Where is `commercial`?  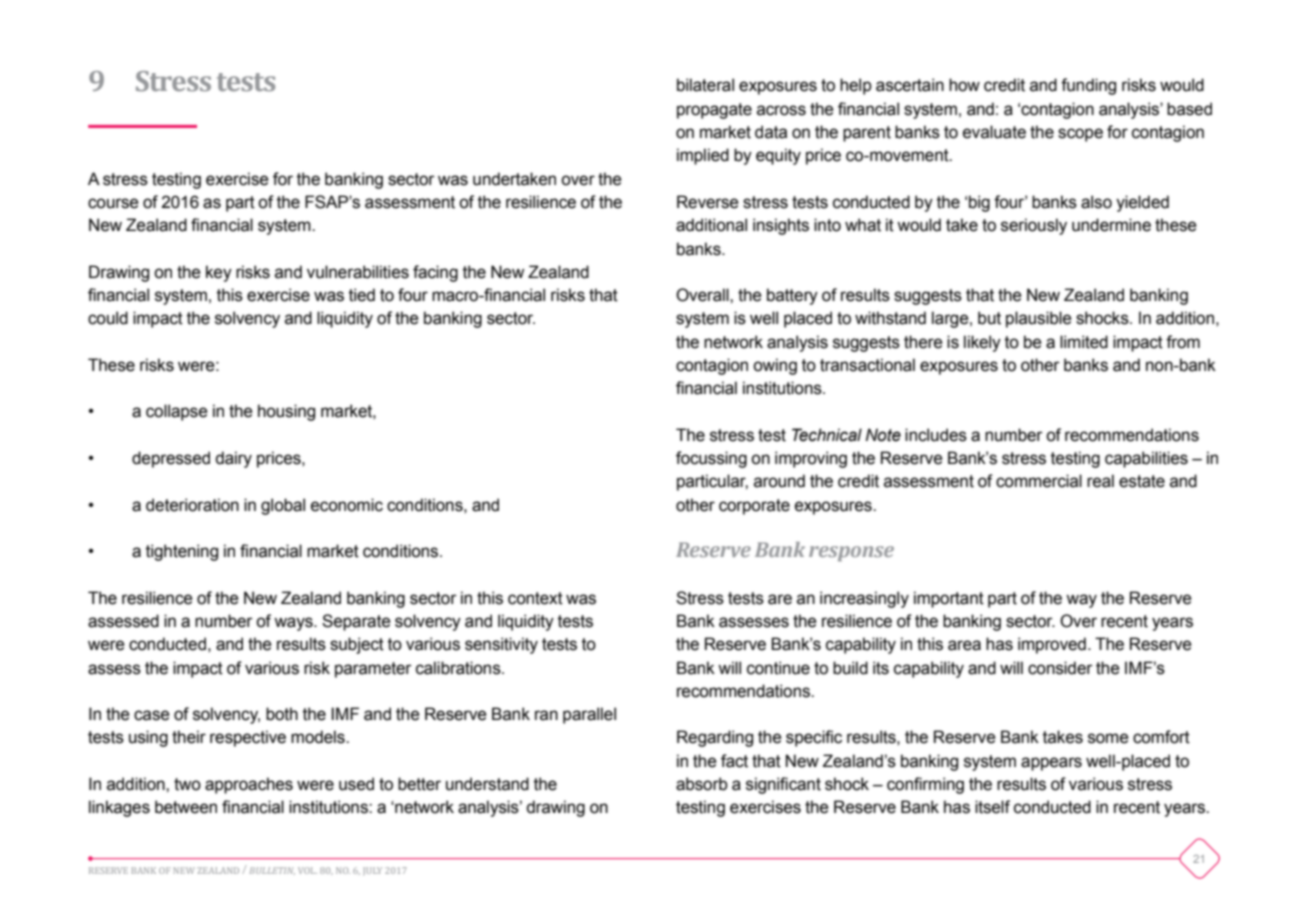
commercial is located at coordinates (1039, 481).
